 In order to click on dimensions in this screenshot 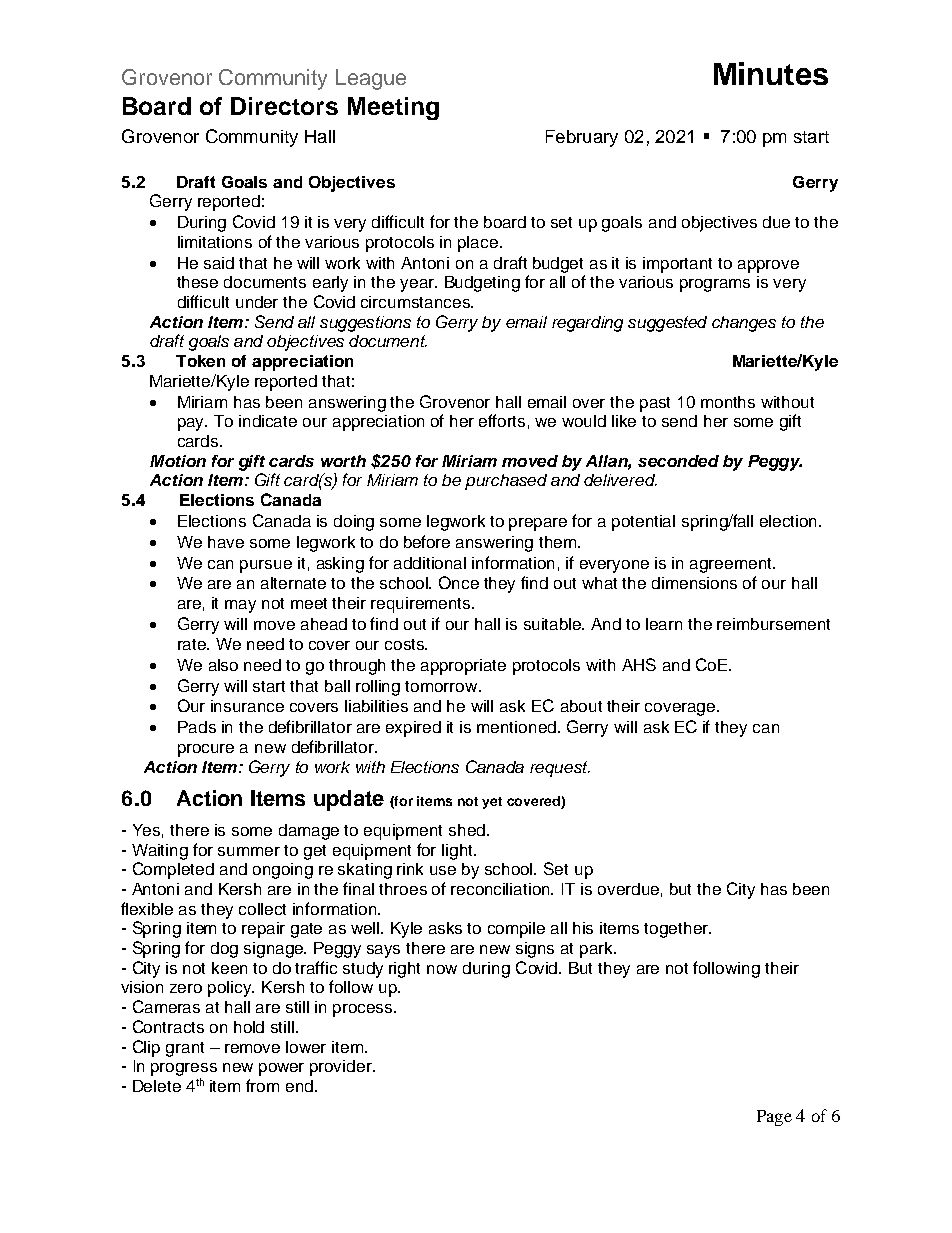, I will do `click(694, 583)`.
